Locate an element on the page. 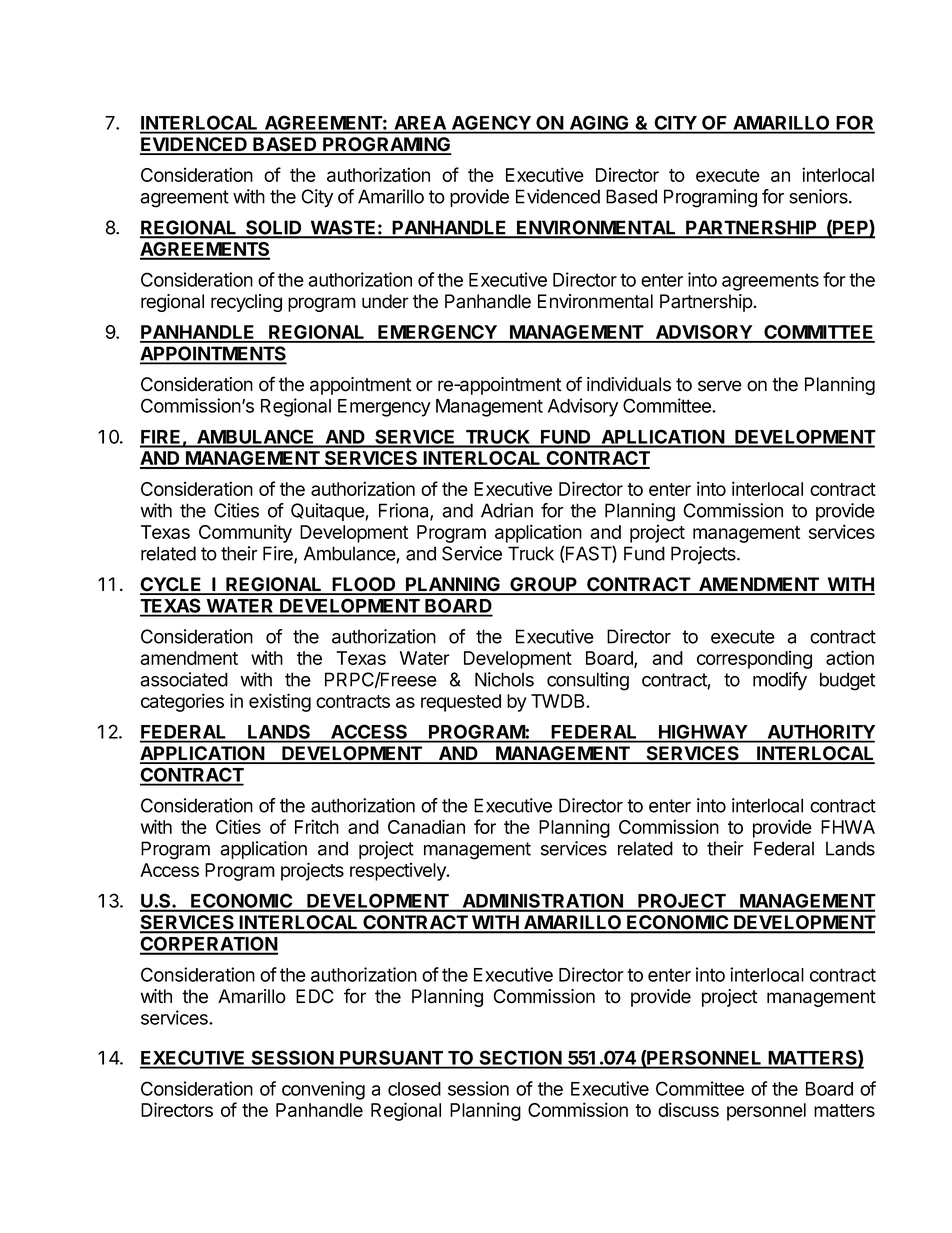  convening is located at coordinates (323, 1090).
